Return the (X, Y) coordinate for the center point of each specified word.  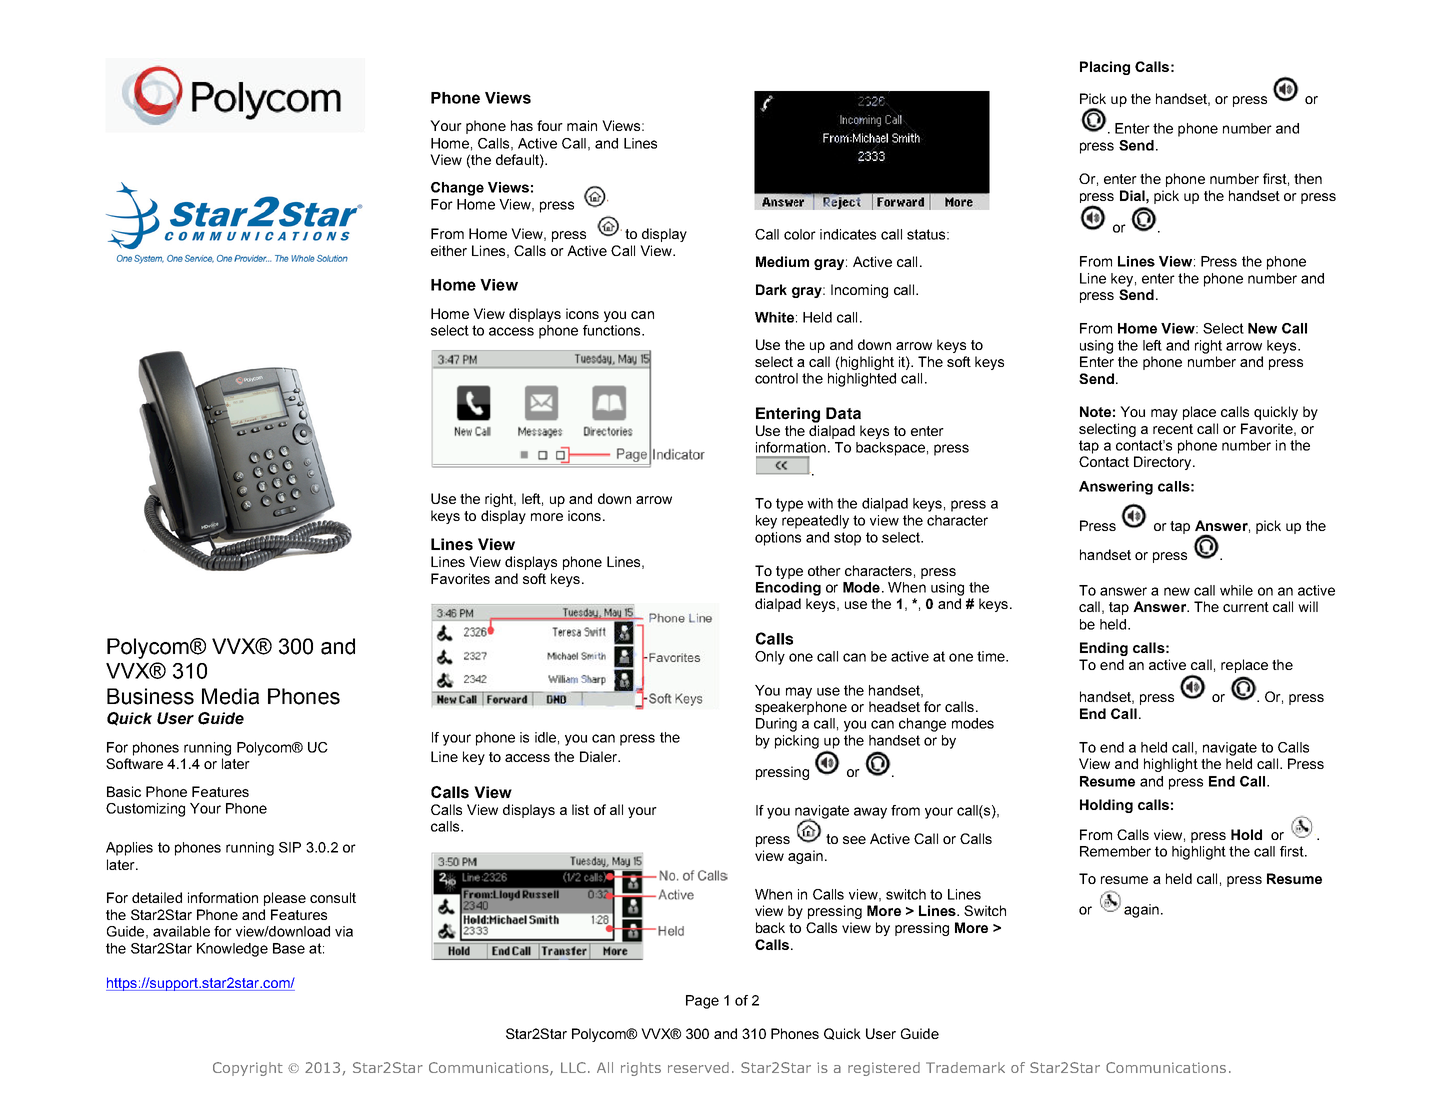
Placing (1105, 68)
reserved (698, 1067)
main (582, 125)
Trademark (965, 1067)
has (522, 125)
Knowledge (232, 950)
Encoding (788, 589)
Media (230, 696)
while (1236, 590)
